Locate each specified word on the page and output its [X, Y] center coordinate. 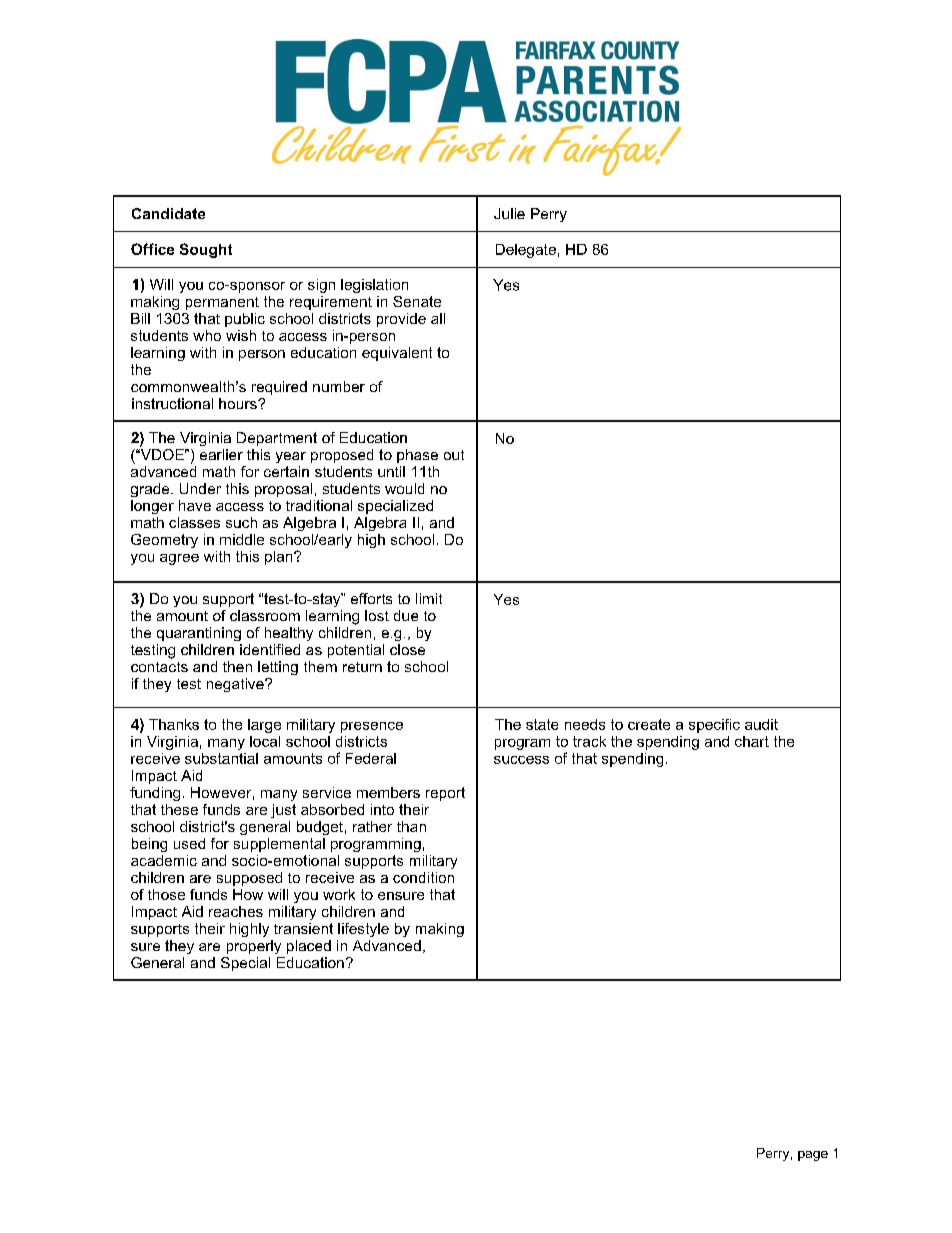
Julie [509, 213]
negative [236, 685]
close [407, 649]
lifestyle [363, 930]
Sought [206, 250]
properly [254, 947]
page [813, 1156]
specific [714, 726]
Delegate [526, 251]
